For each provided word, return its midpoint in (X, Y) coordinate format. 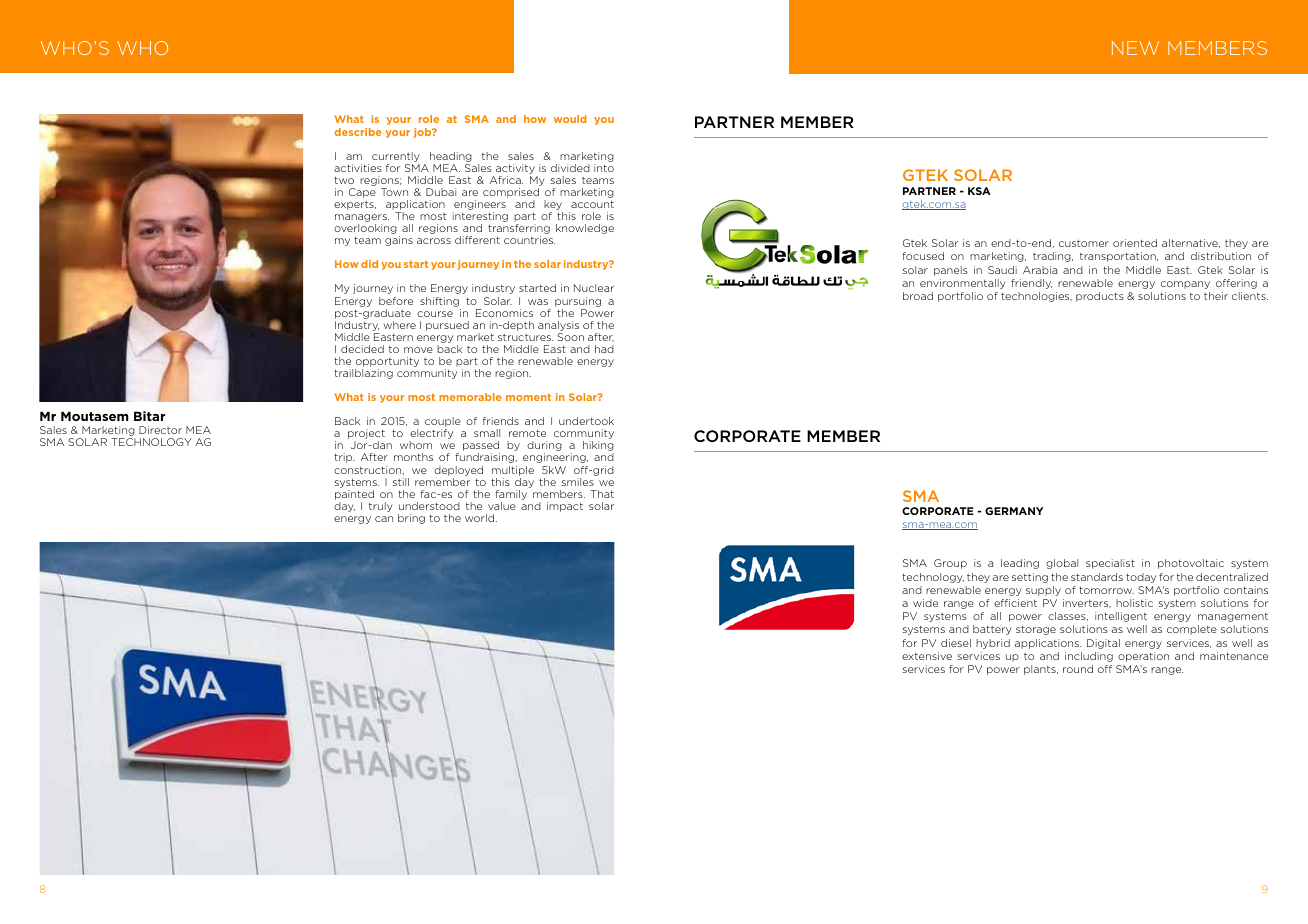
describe (358, 132)
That (602, 494)
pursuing (578, 302)
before (396, 301)
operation (1143, 657)
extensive (927, 656)
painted (354, 495)
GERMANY (1014, 511)
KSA (979, 191)
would (570, 119)
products (1100, 297)
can (384, 519)
